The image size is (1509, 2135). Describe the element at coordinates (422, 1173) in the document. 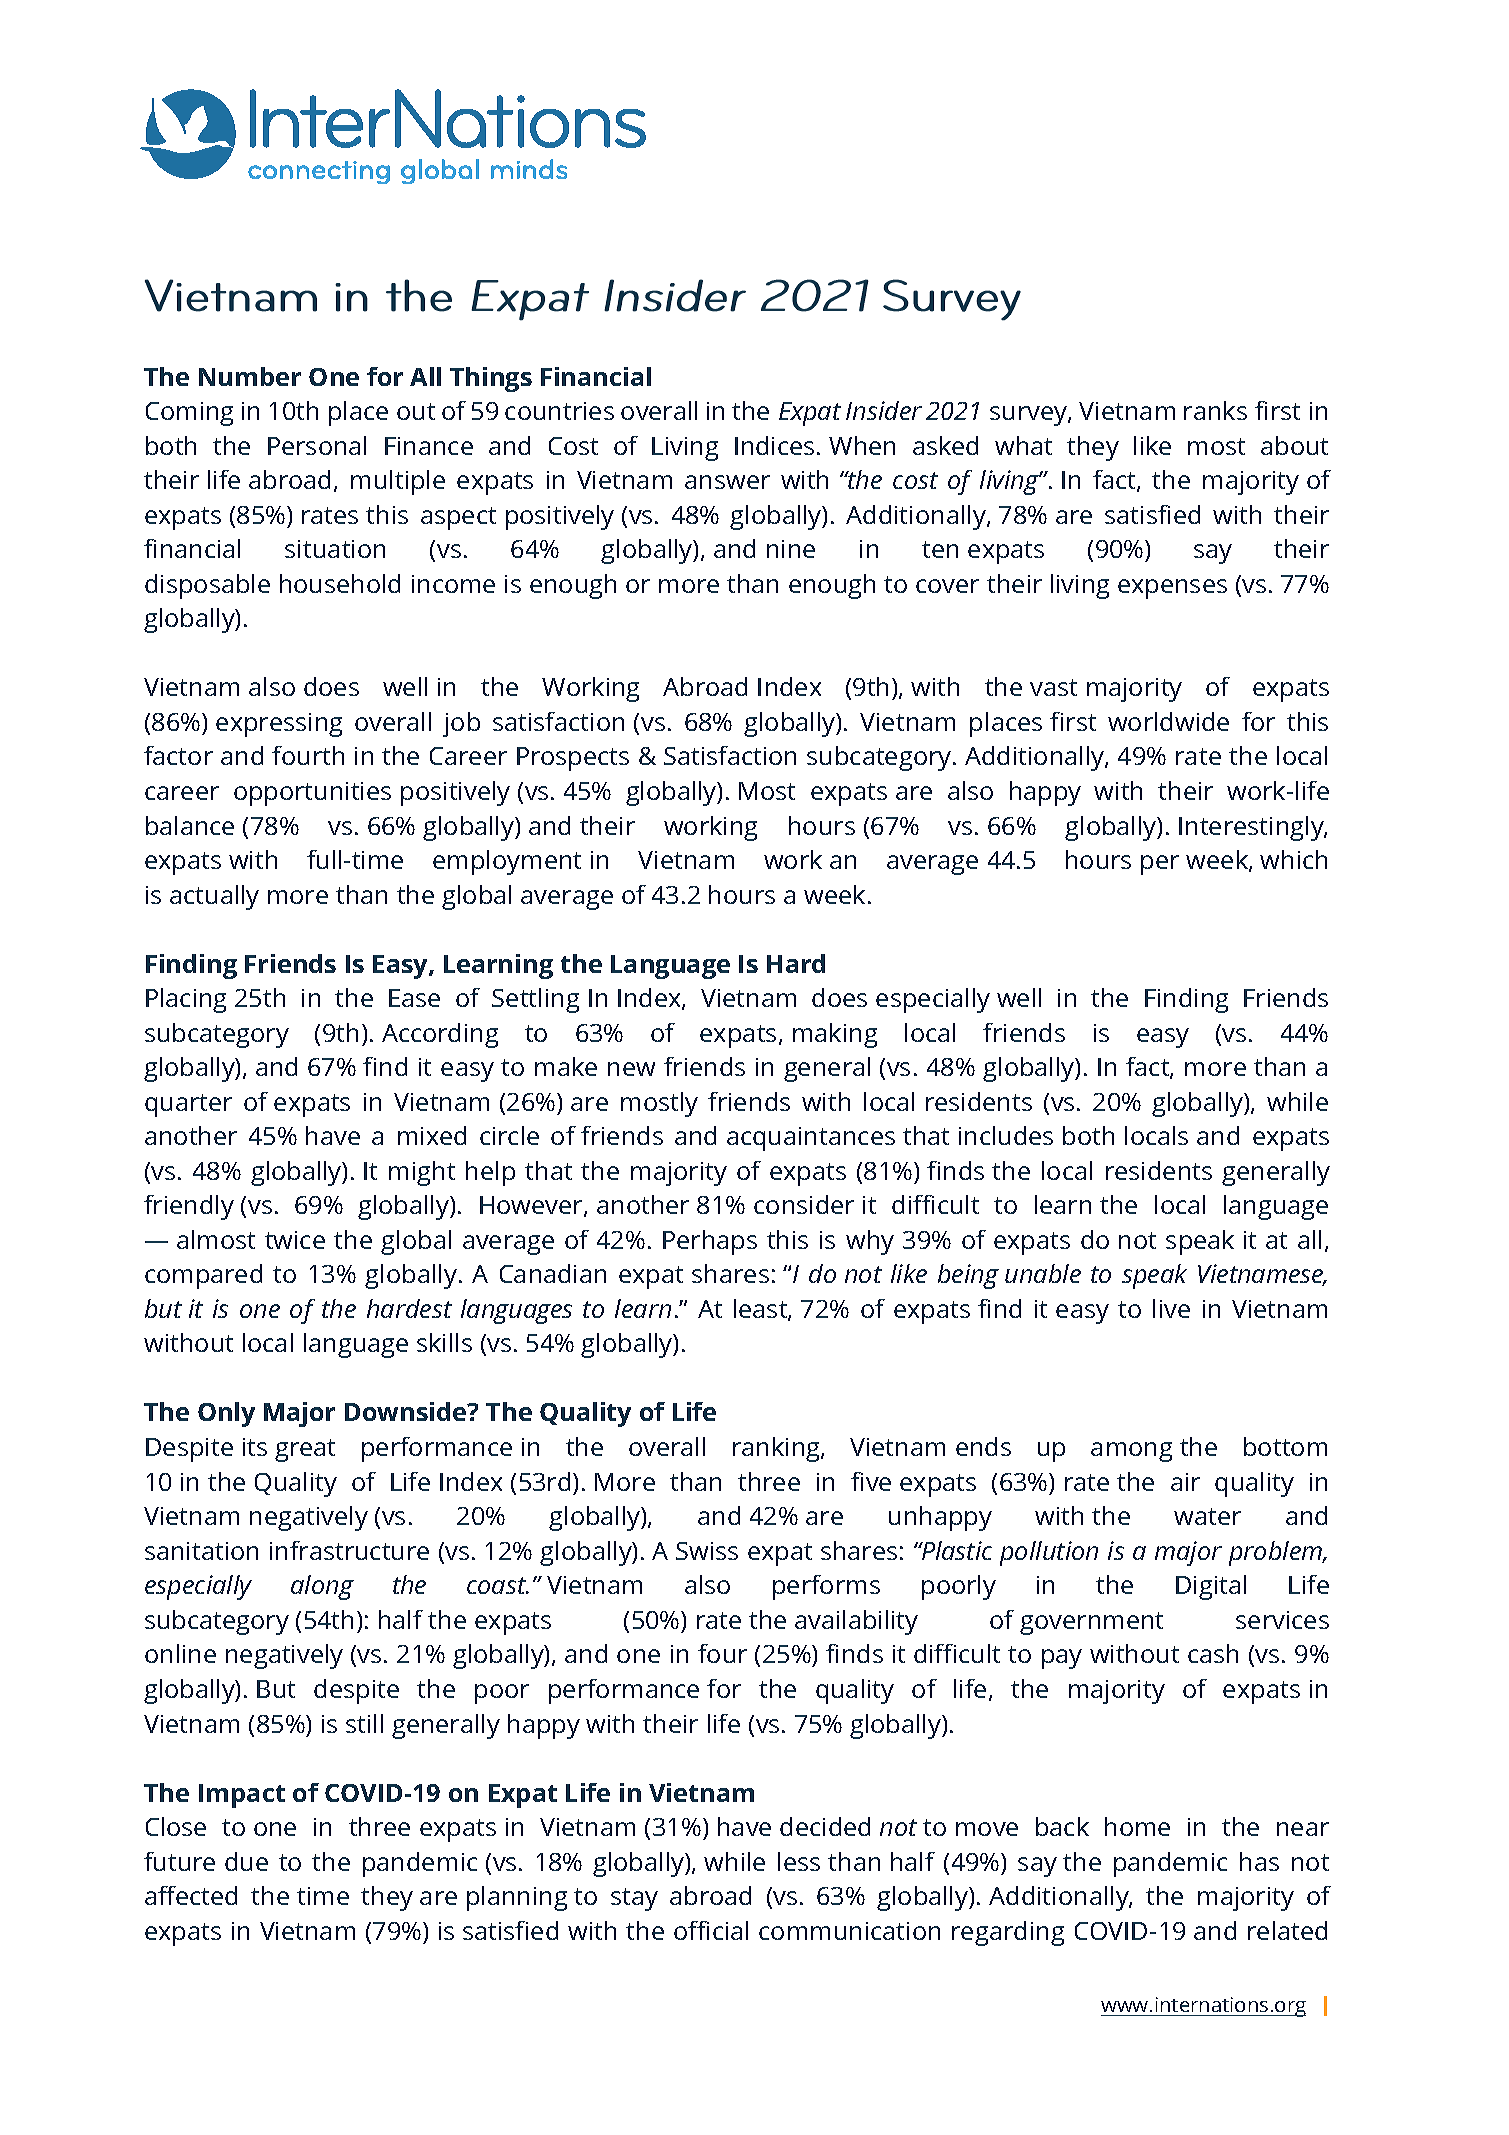

I see `might` at that location.
